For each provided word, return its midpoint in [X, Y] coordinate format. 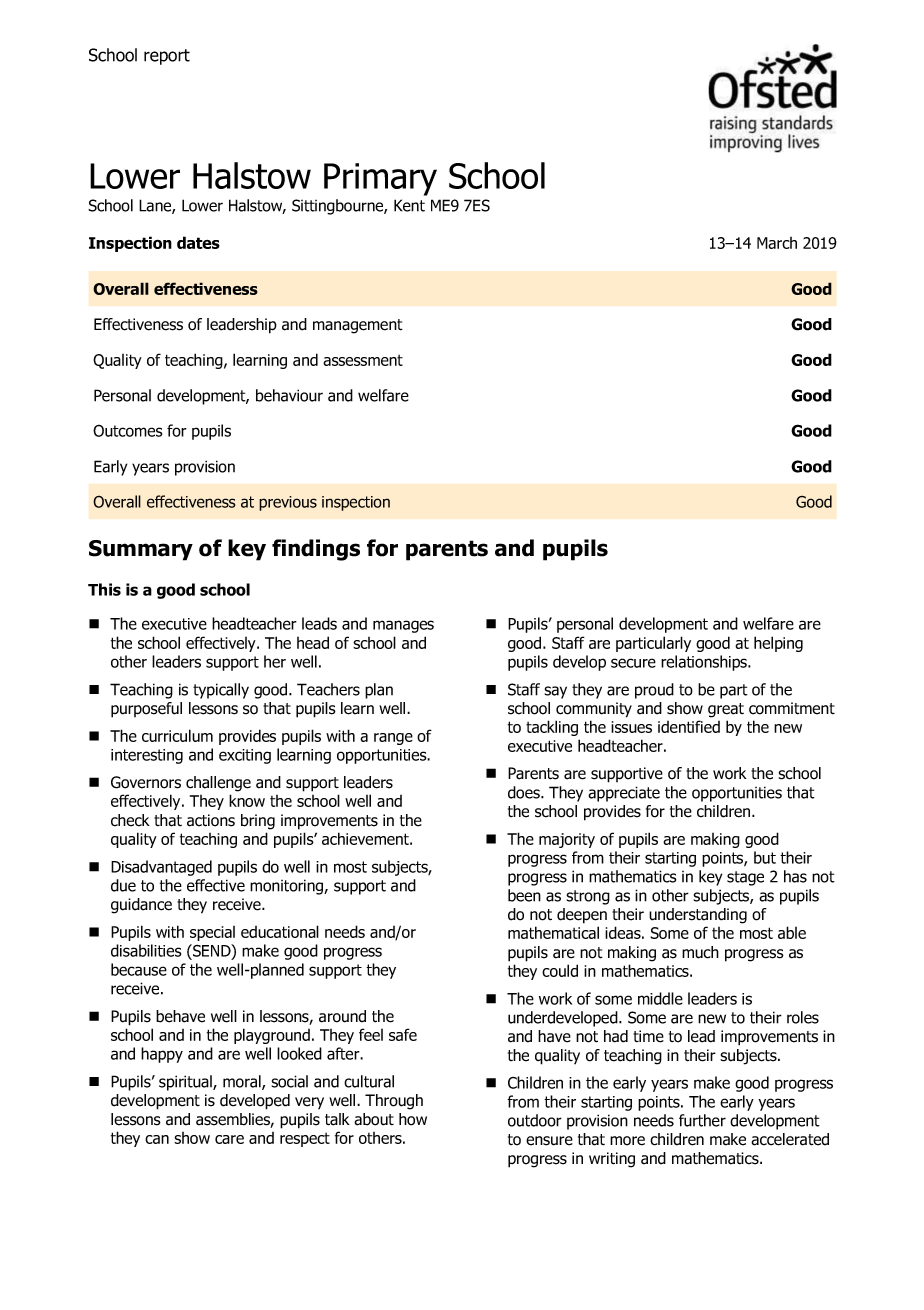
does [525, 792]
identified [689, 726]
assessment [363, 360]
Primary [380, 179]
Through [394, 1102]
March [777, 243]
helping [778, 644]
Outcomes [127, 430]
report [167, 57]
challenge [218, 784]
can [157, 1139]
